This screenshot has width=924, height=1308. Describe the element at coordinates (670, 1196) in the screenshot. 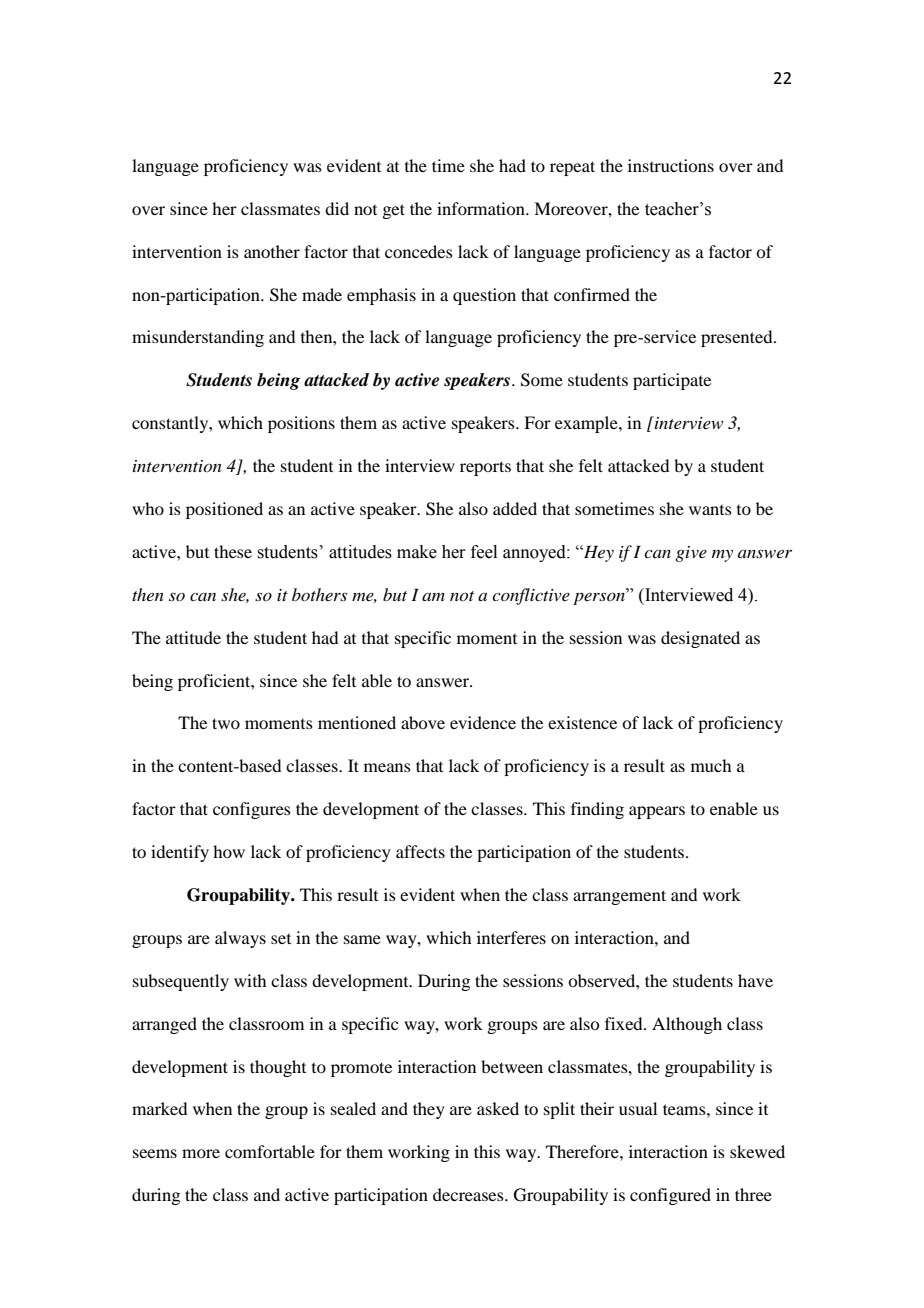

I see `configured` at that location.
